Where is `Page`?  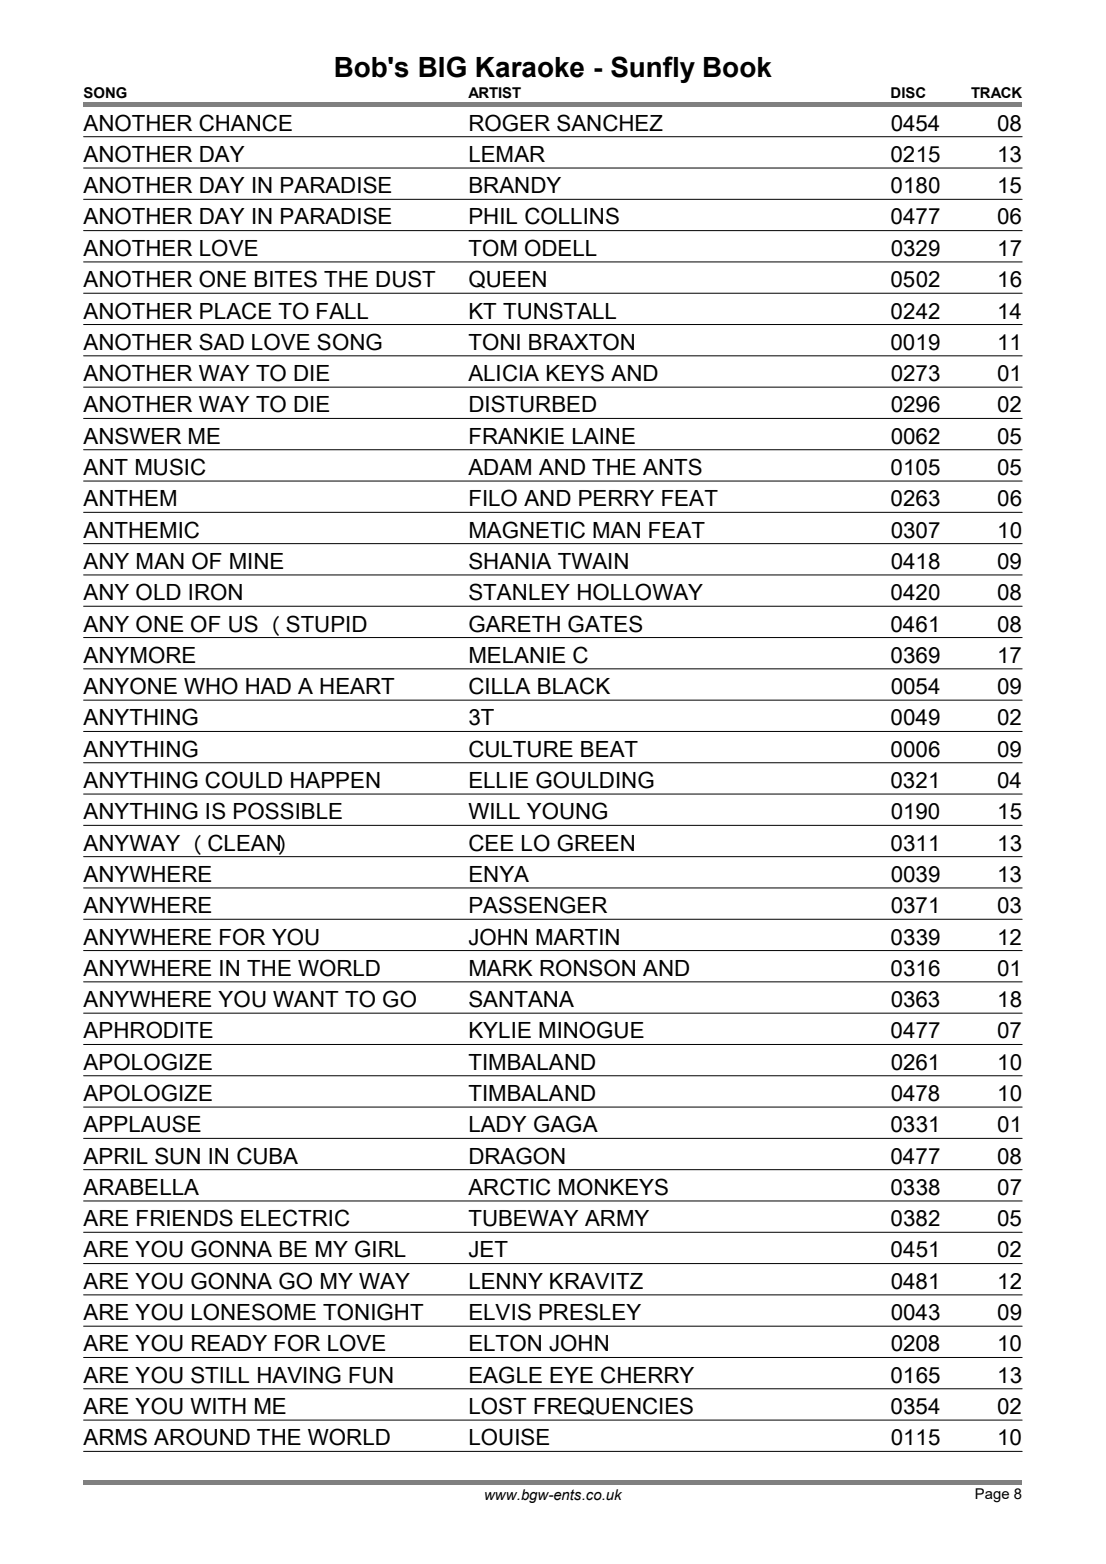
Page is located at coordinates (992, 1495).
